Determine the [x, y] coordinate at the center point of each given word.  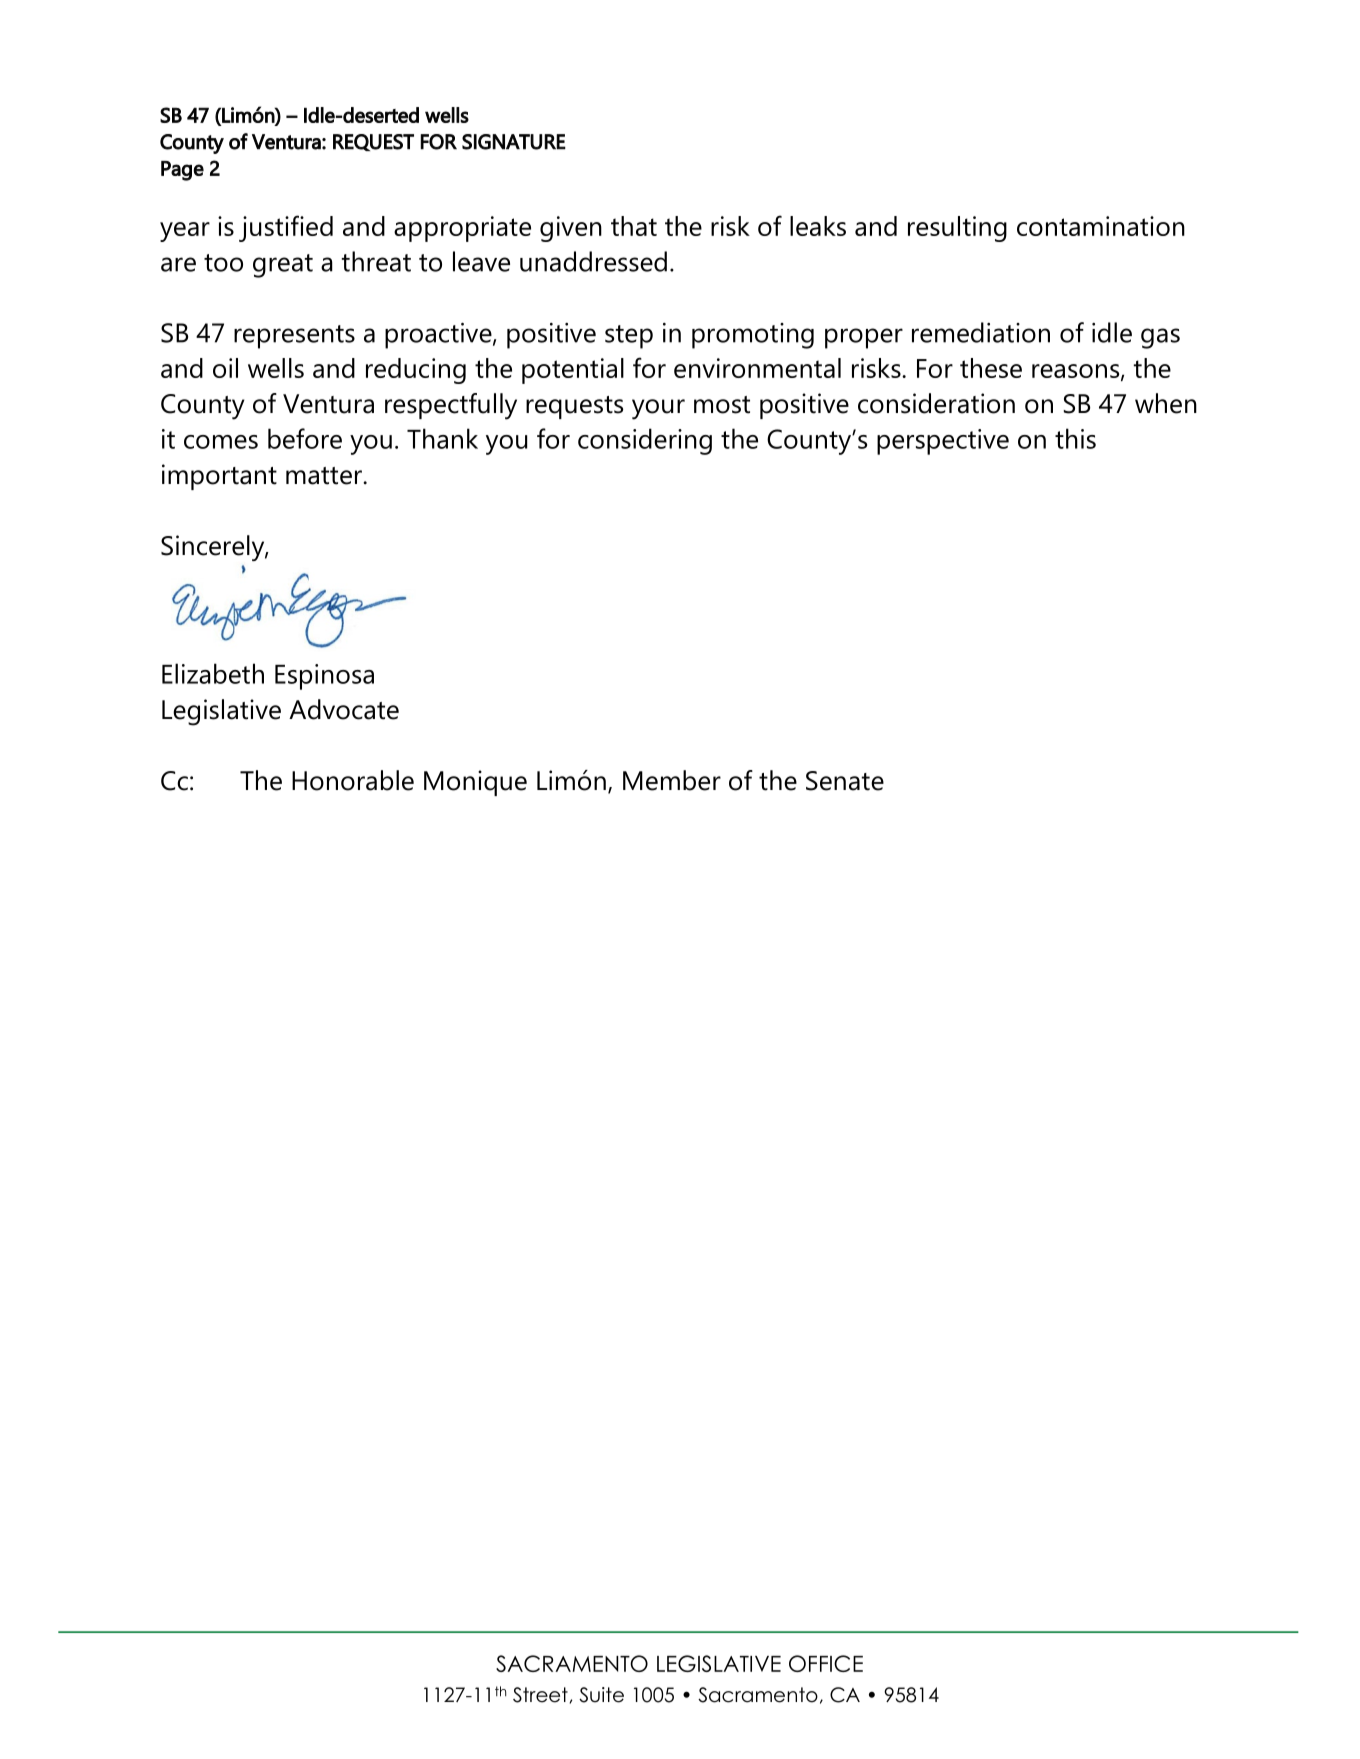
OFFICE [826, 1663]
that [634, 226]
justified [286, 228]
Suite [601, 1695]
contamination [1101, 226]
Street [540, 1695]
